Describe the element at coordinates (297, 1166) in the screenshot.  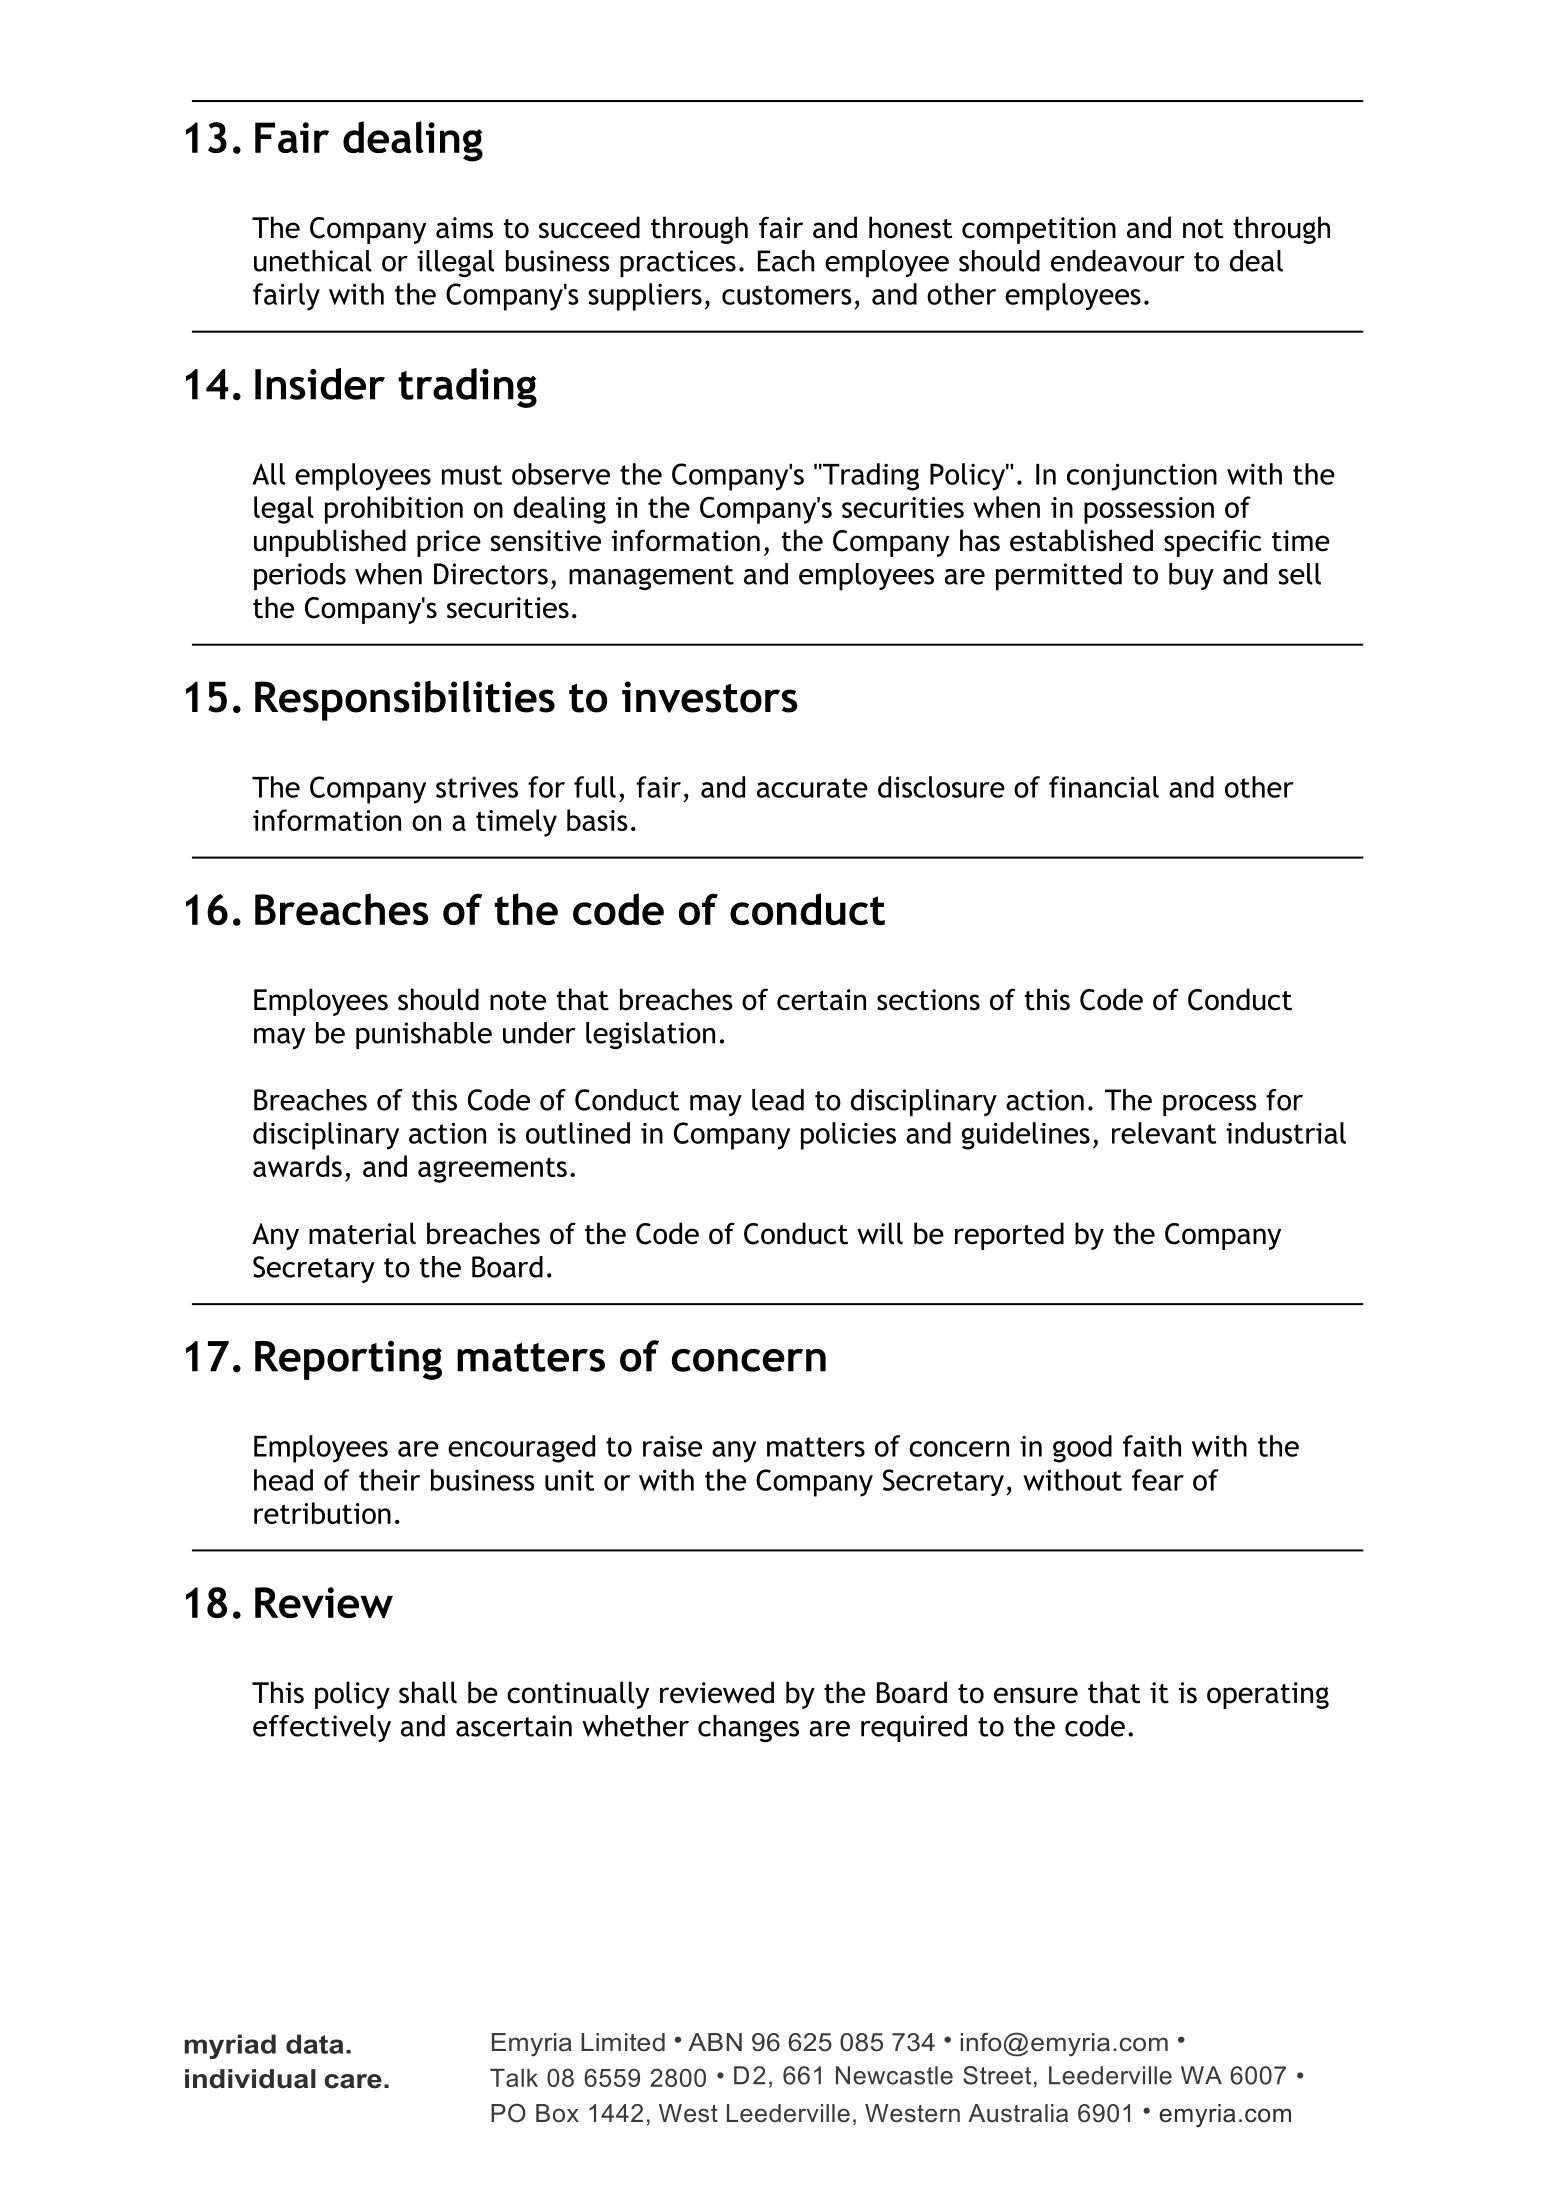
I see `awards` at that location.
